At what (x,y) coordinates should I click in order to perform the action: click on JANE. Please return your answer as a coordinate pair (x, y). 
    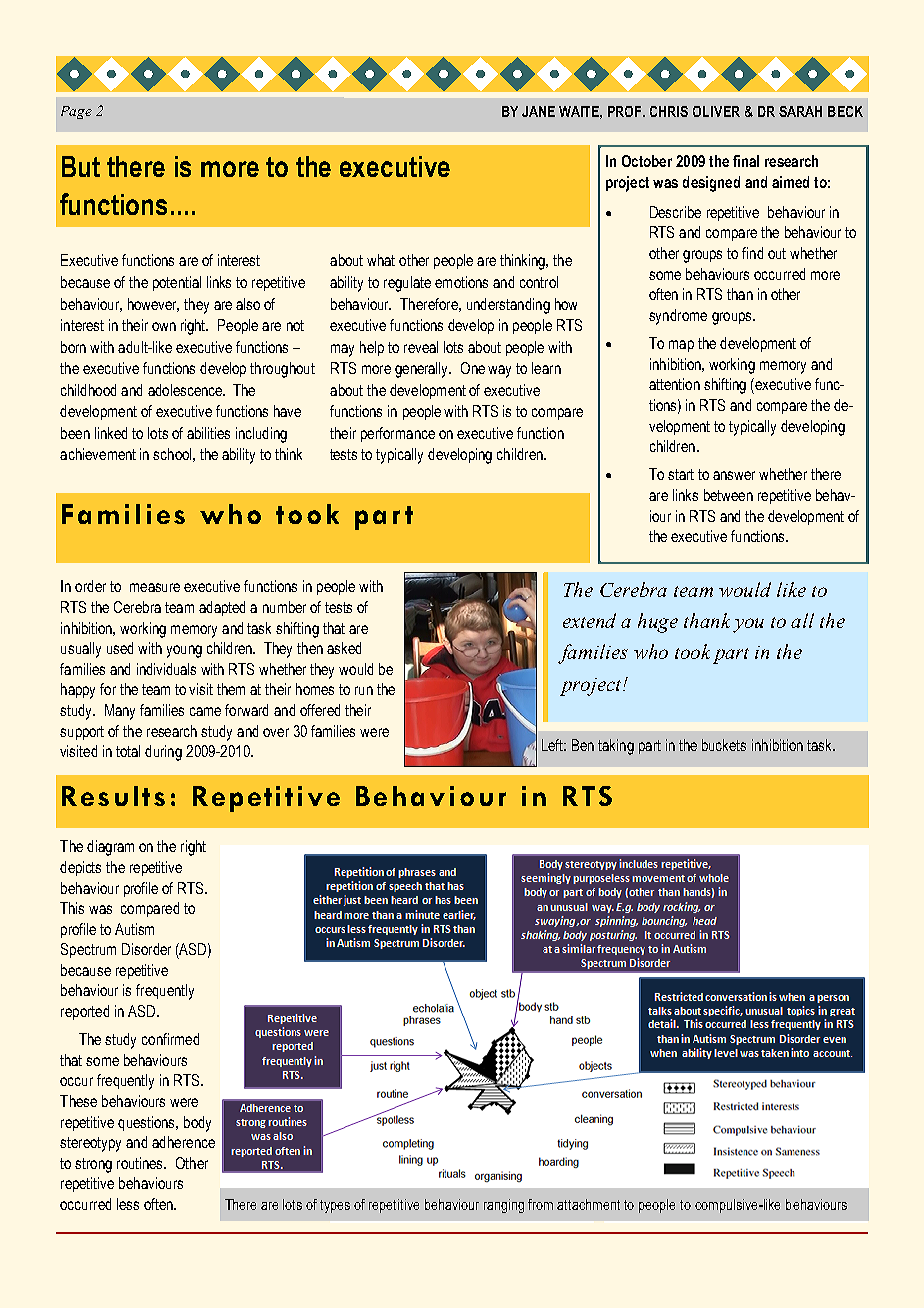
    Looking at the image, I should click on (538, 111).
